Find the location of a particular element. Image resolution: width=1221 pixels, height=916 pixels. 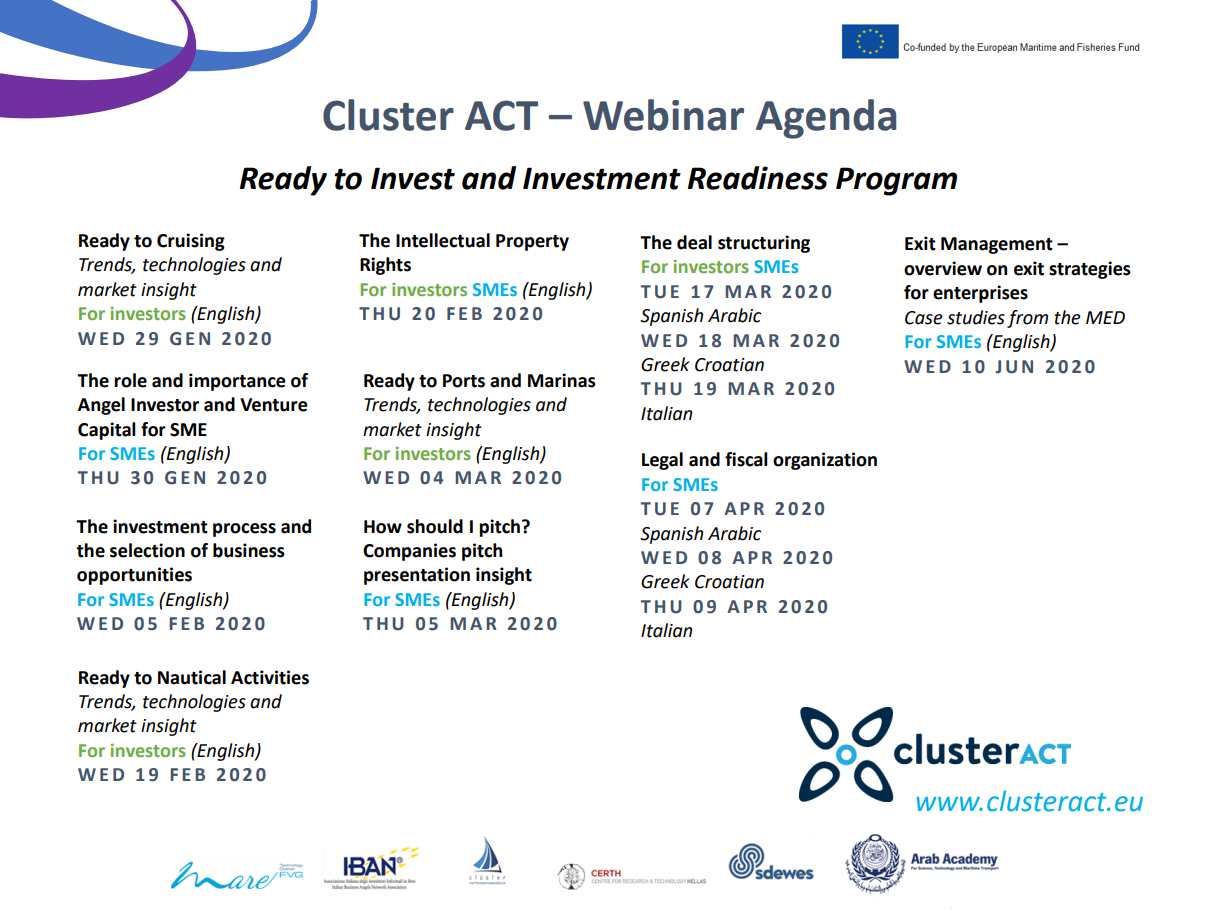

Agenda is located at coordinates (826, 119).
